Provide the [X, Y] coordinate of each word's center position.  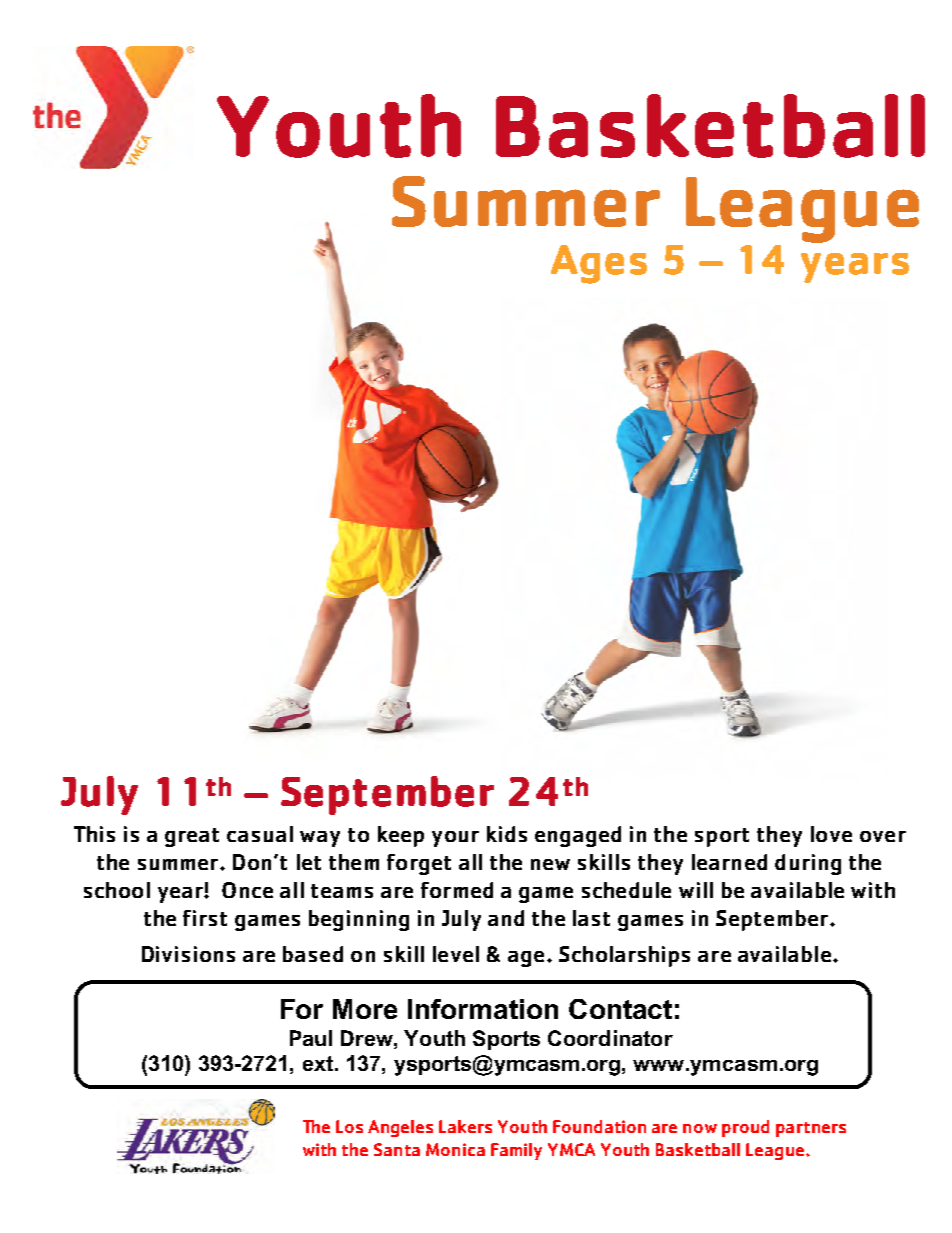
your [455, 839]
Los [349, 1126]
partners [811, 1129]
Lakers [465, 1126]
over [883, 836]
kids [507, 834]
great [192, 837]
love [831, 834]
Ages [599, 264]
